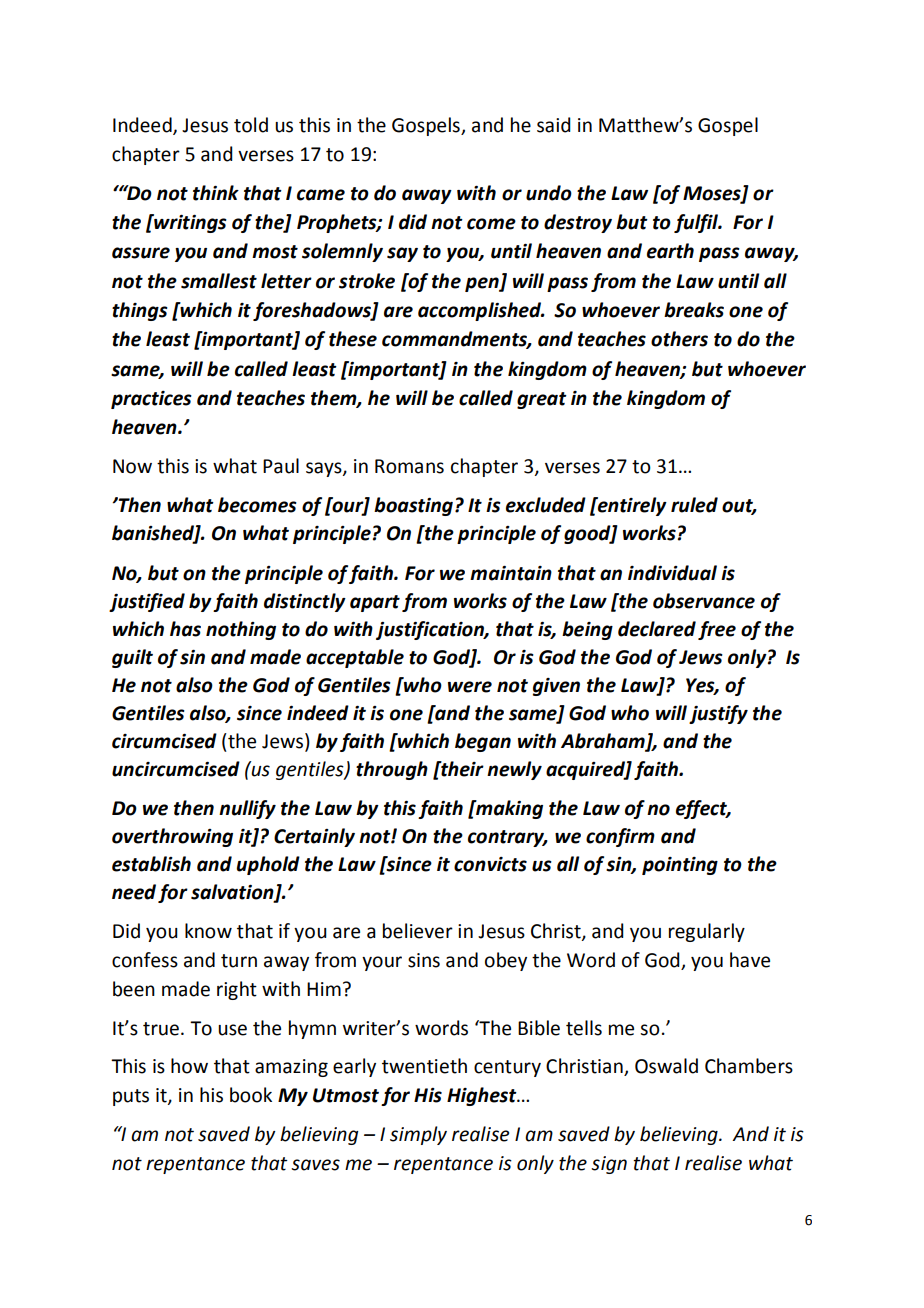 This screenshot has width=924, height=1308. I want to click on simply, so click(418, 1135).
